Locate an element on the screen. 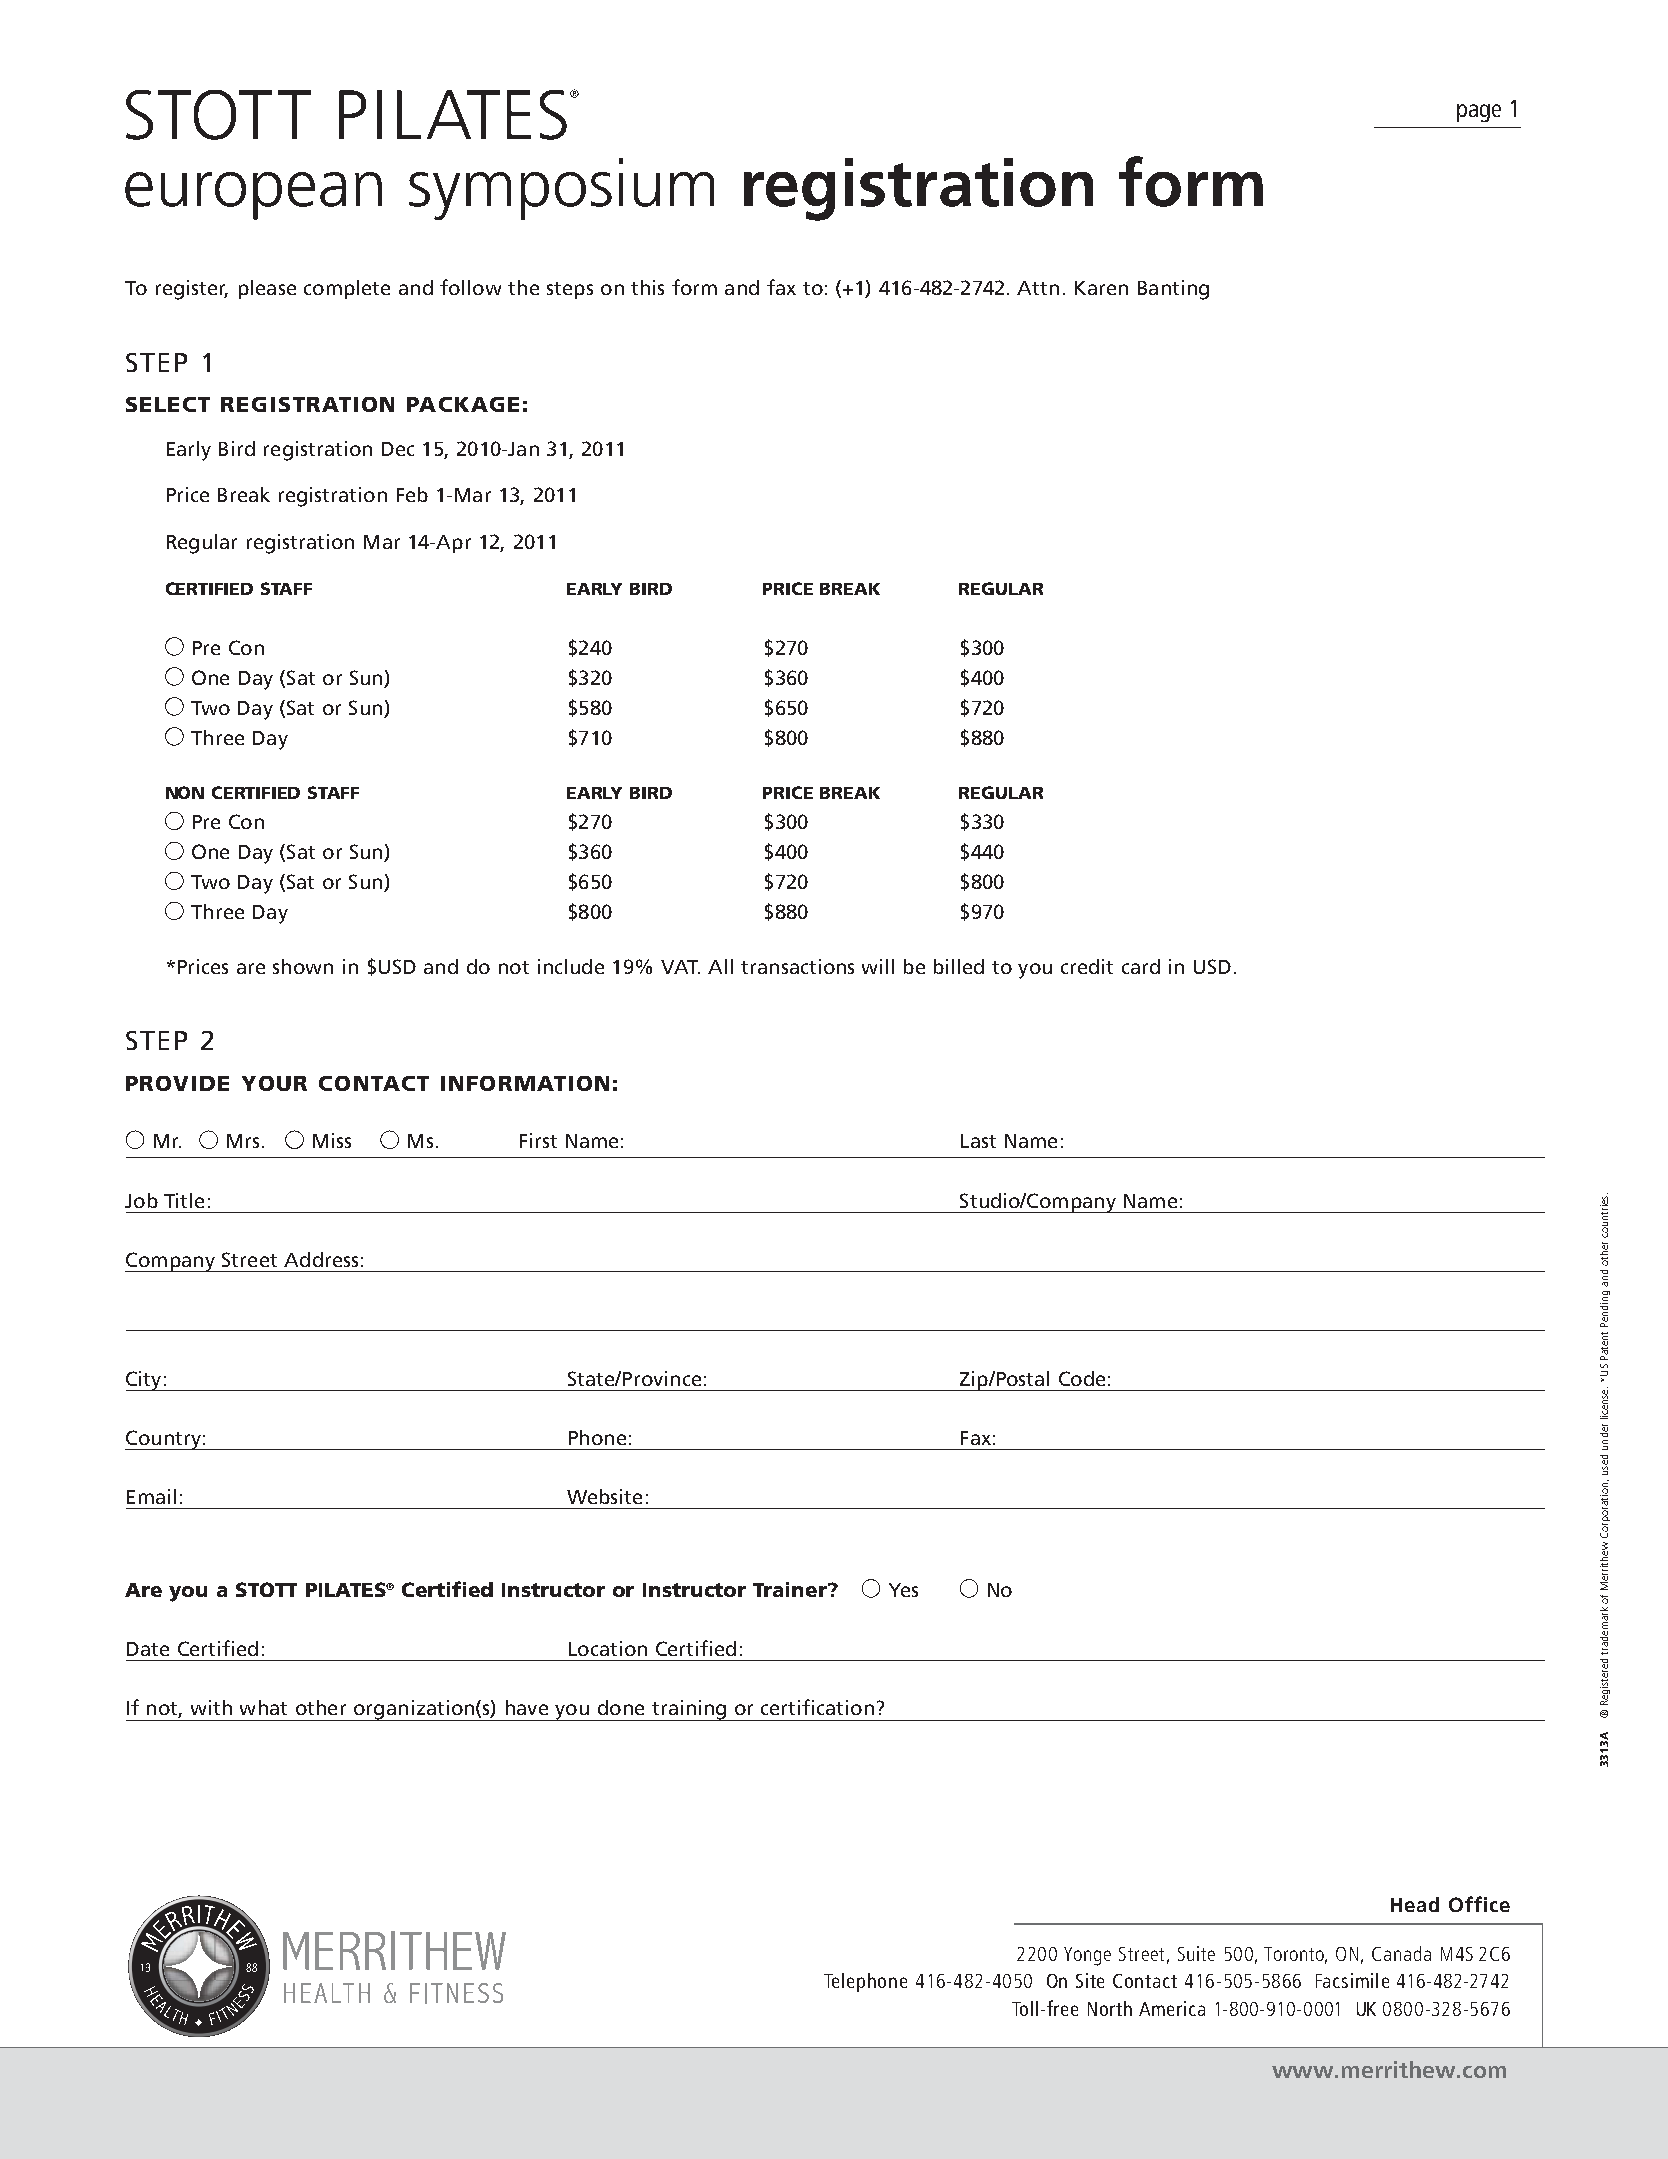 This screenshot has width=1668, height=2159. card is located at coordinates (1141, 966).
